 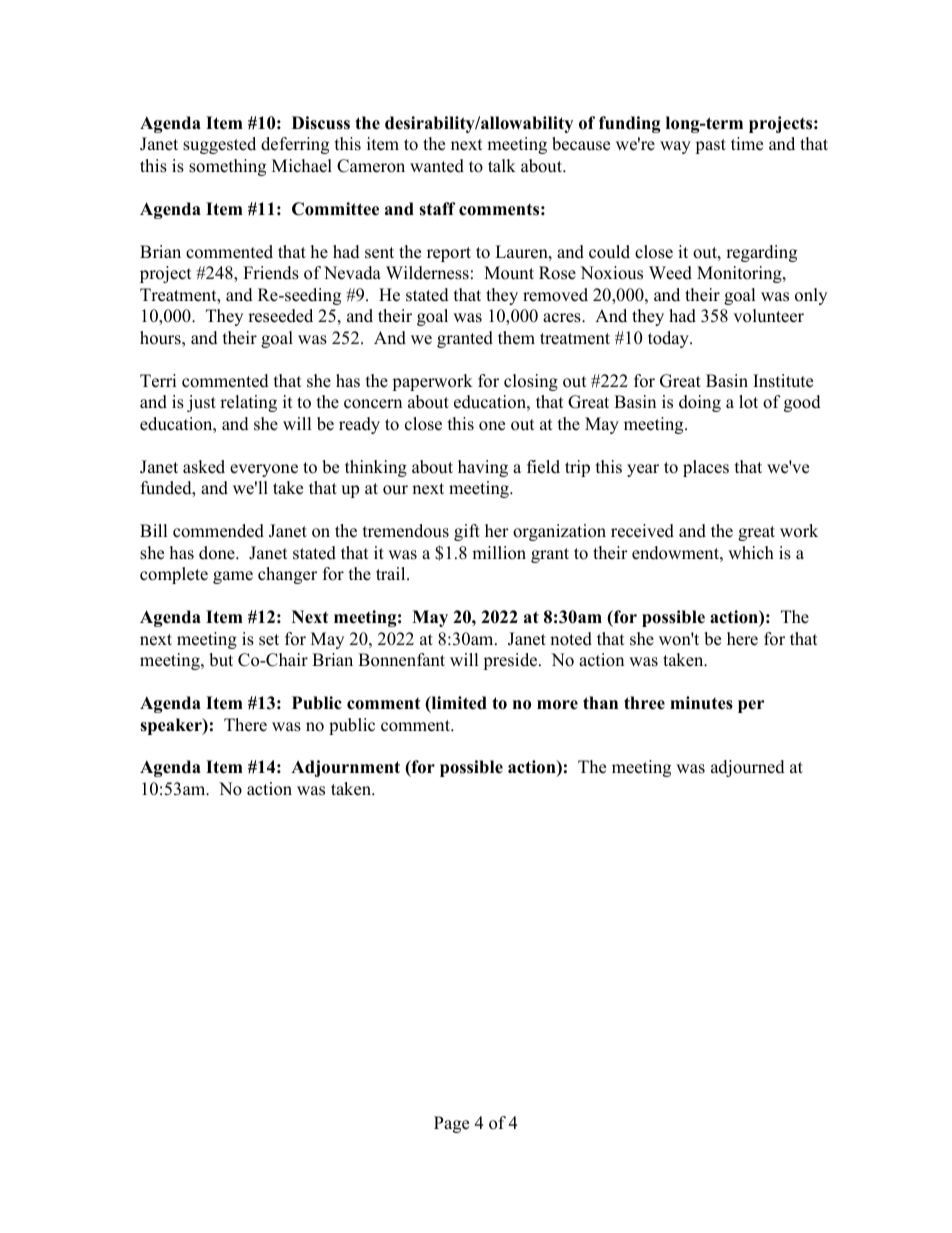 What do you see at coordinates (701, 703) in the image?
I see `minutes` at bounding box center [701, 703].
